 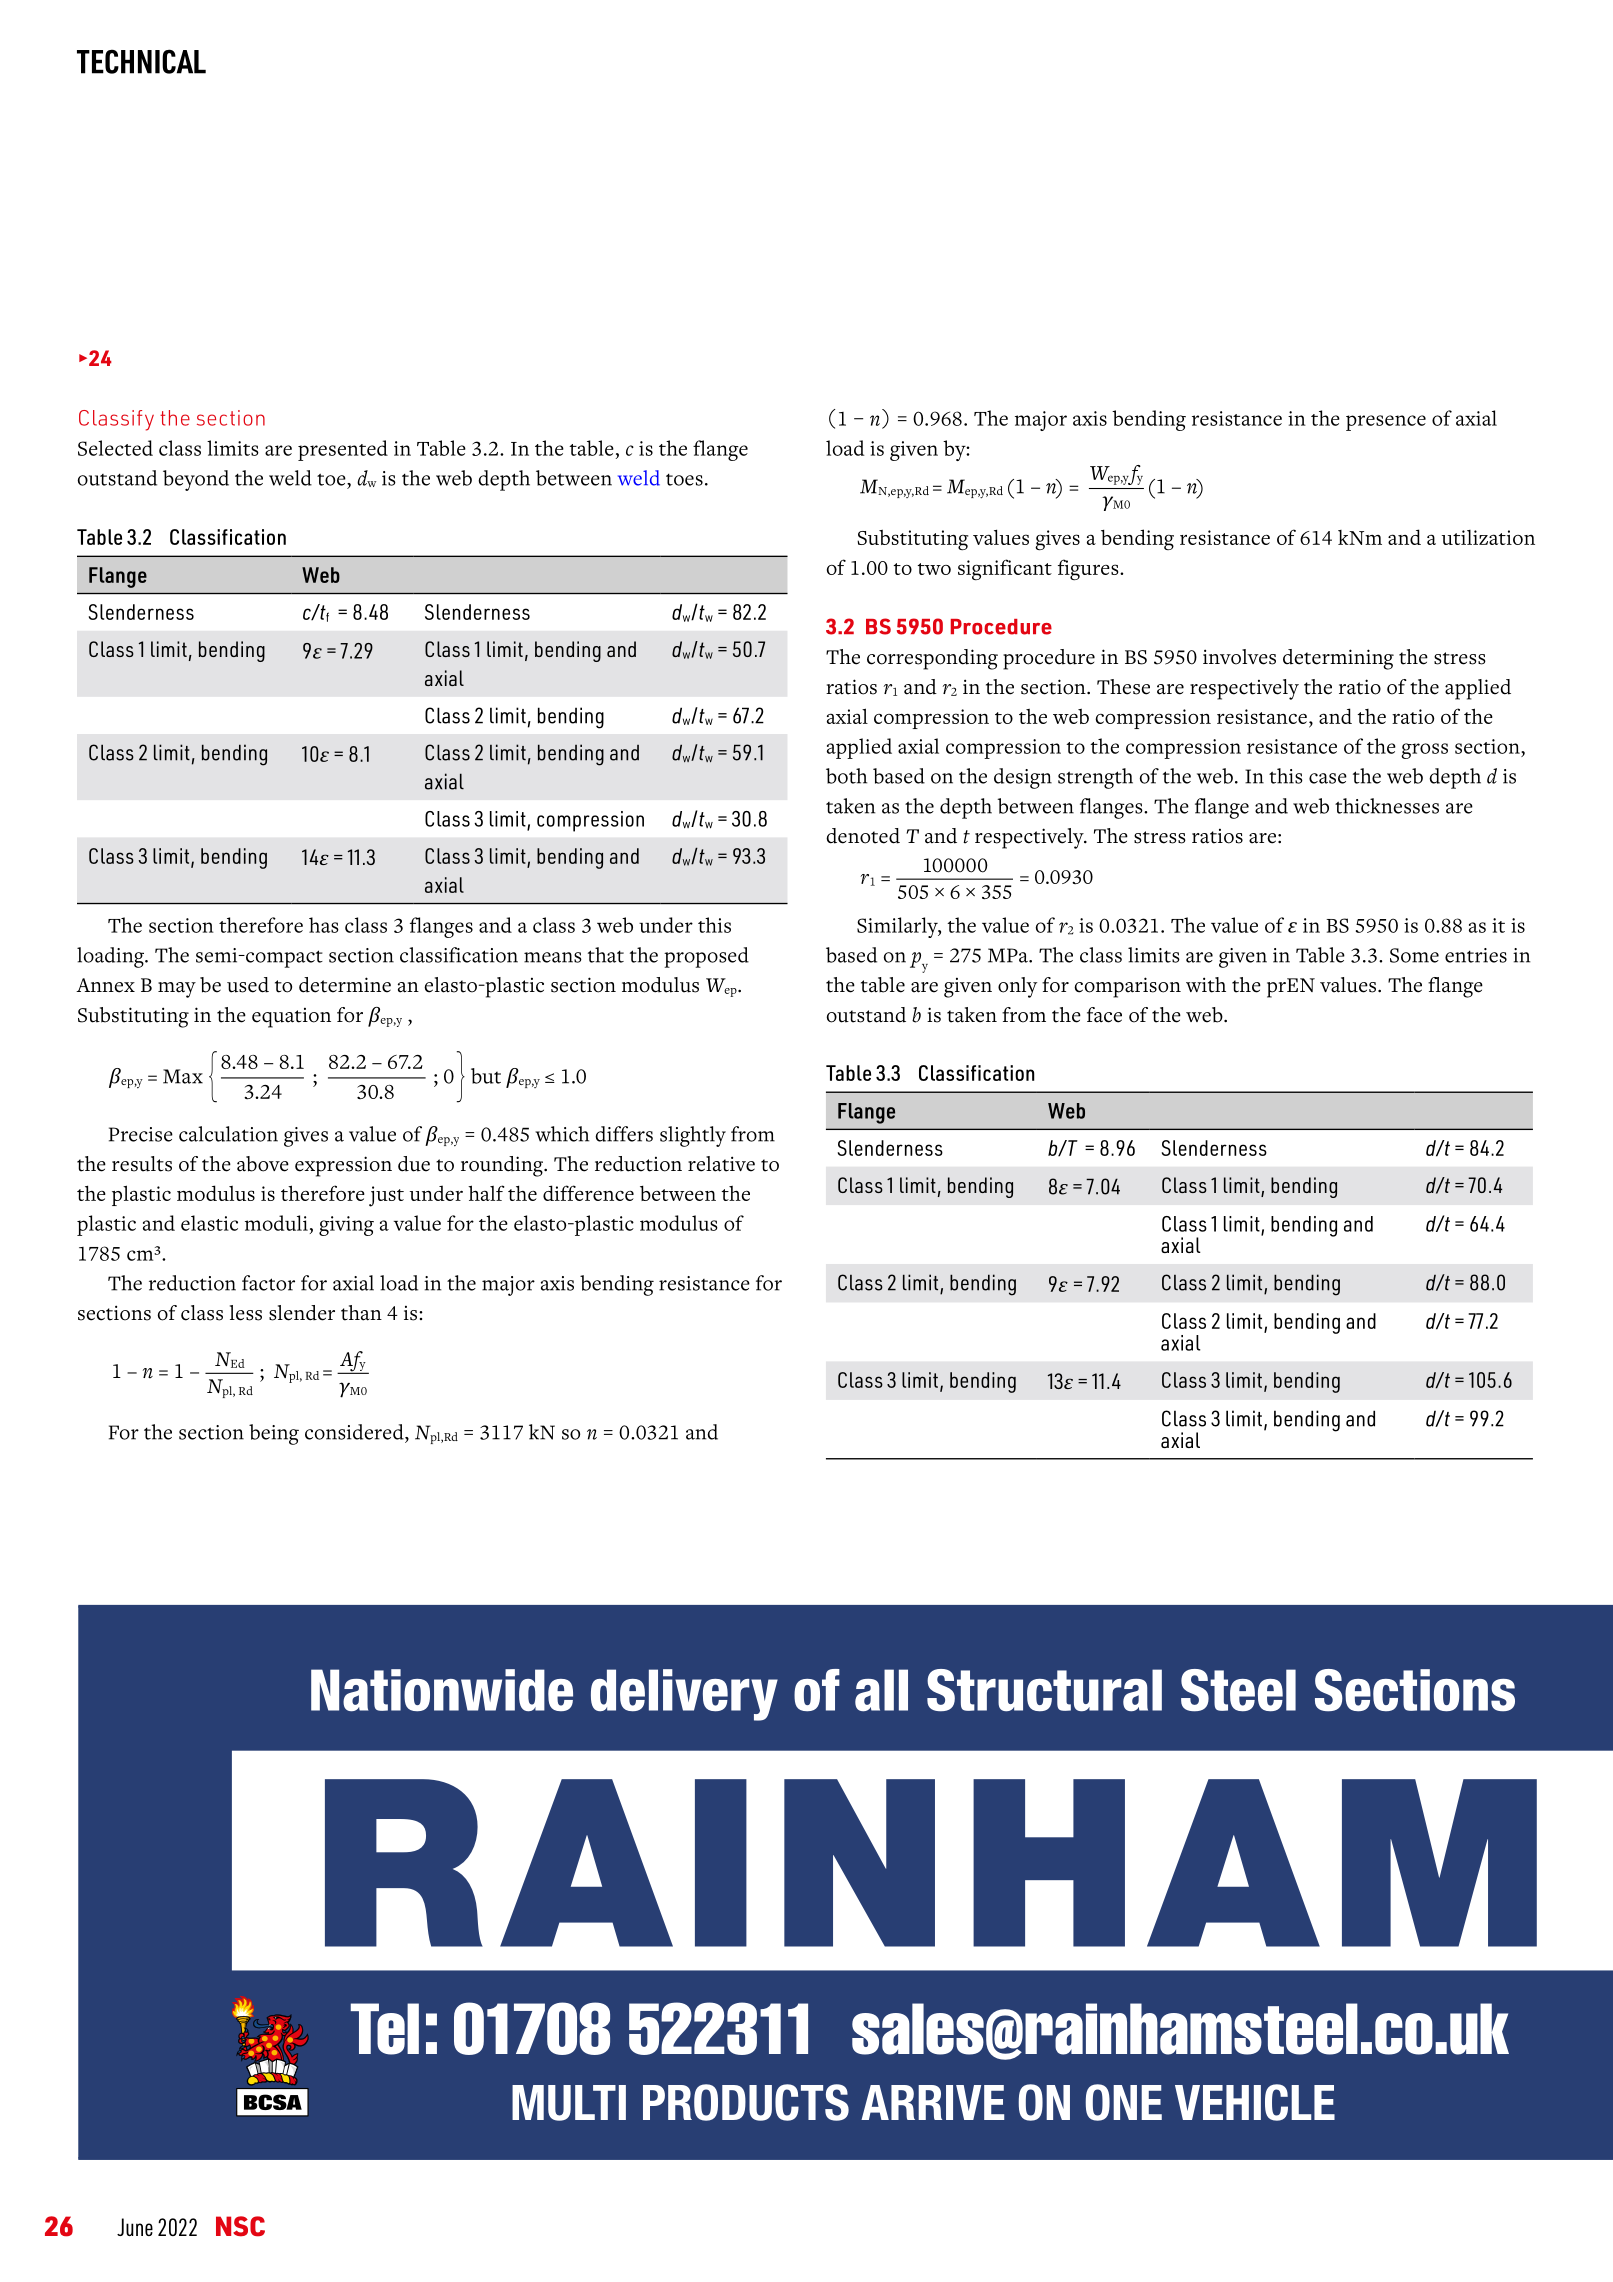 I want to click on toes, so click(x=684, y=479).
